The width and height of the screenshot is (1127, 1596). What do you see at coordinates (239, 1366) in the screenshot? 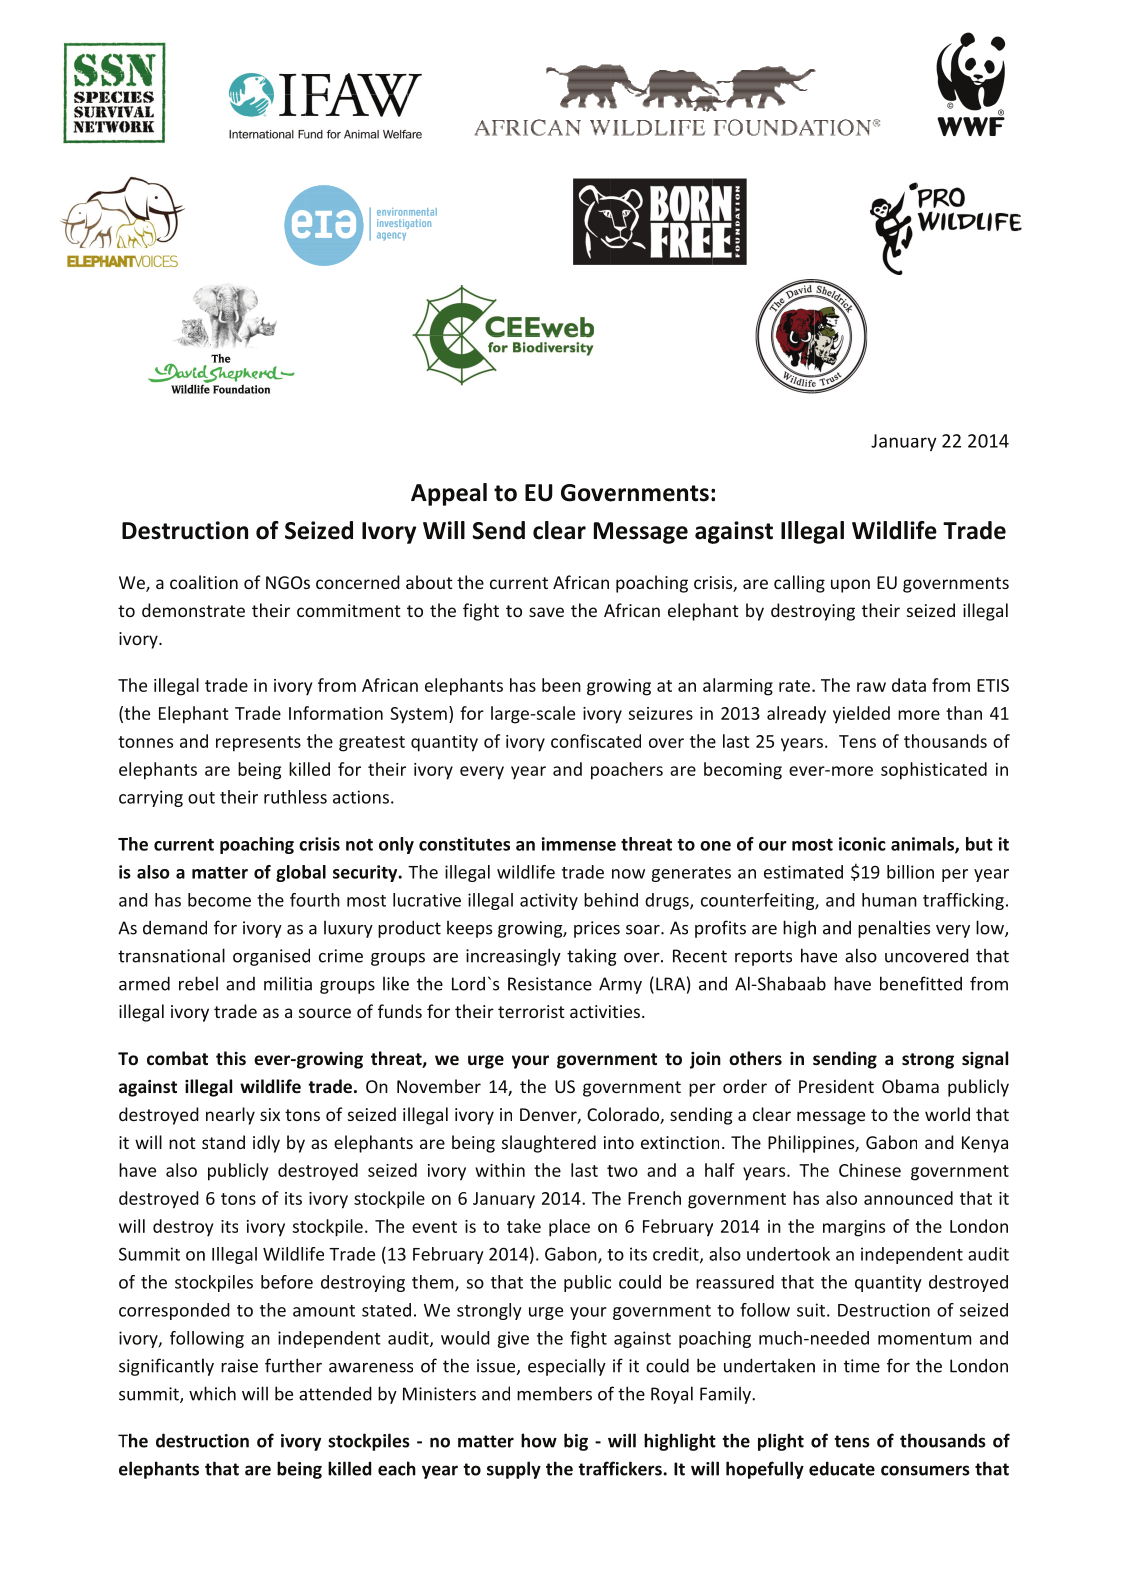
I see `raise` at bounding box center [239, 1366].
